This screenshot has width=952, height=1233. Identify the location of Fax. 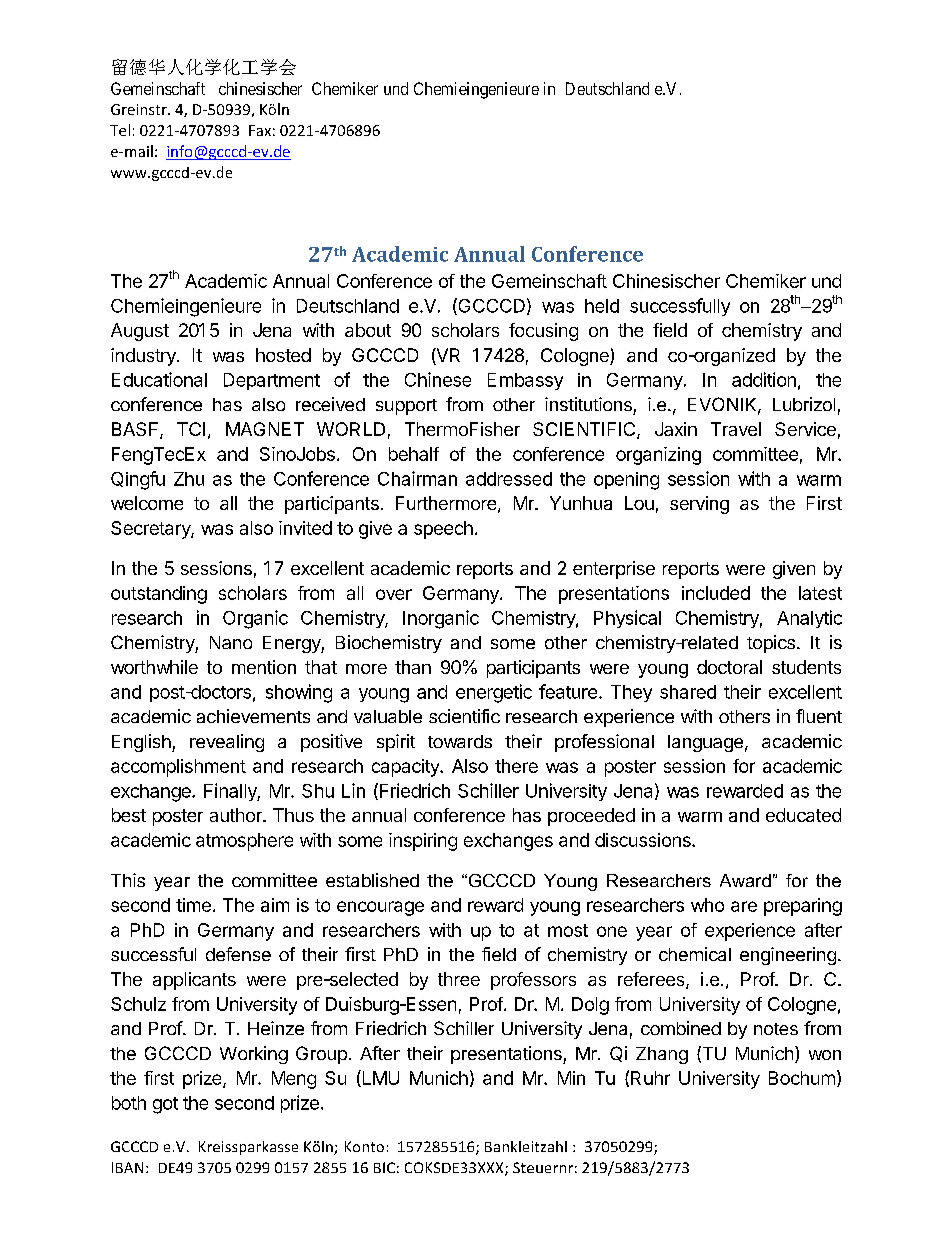
(260, 130).
